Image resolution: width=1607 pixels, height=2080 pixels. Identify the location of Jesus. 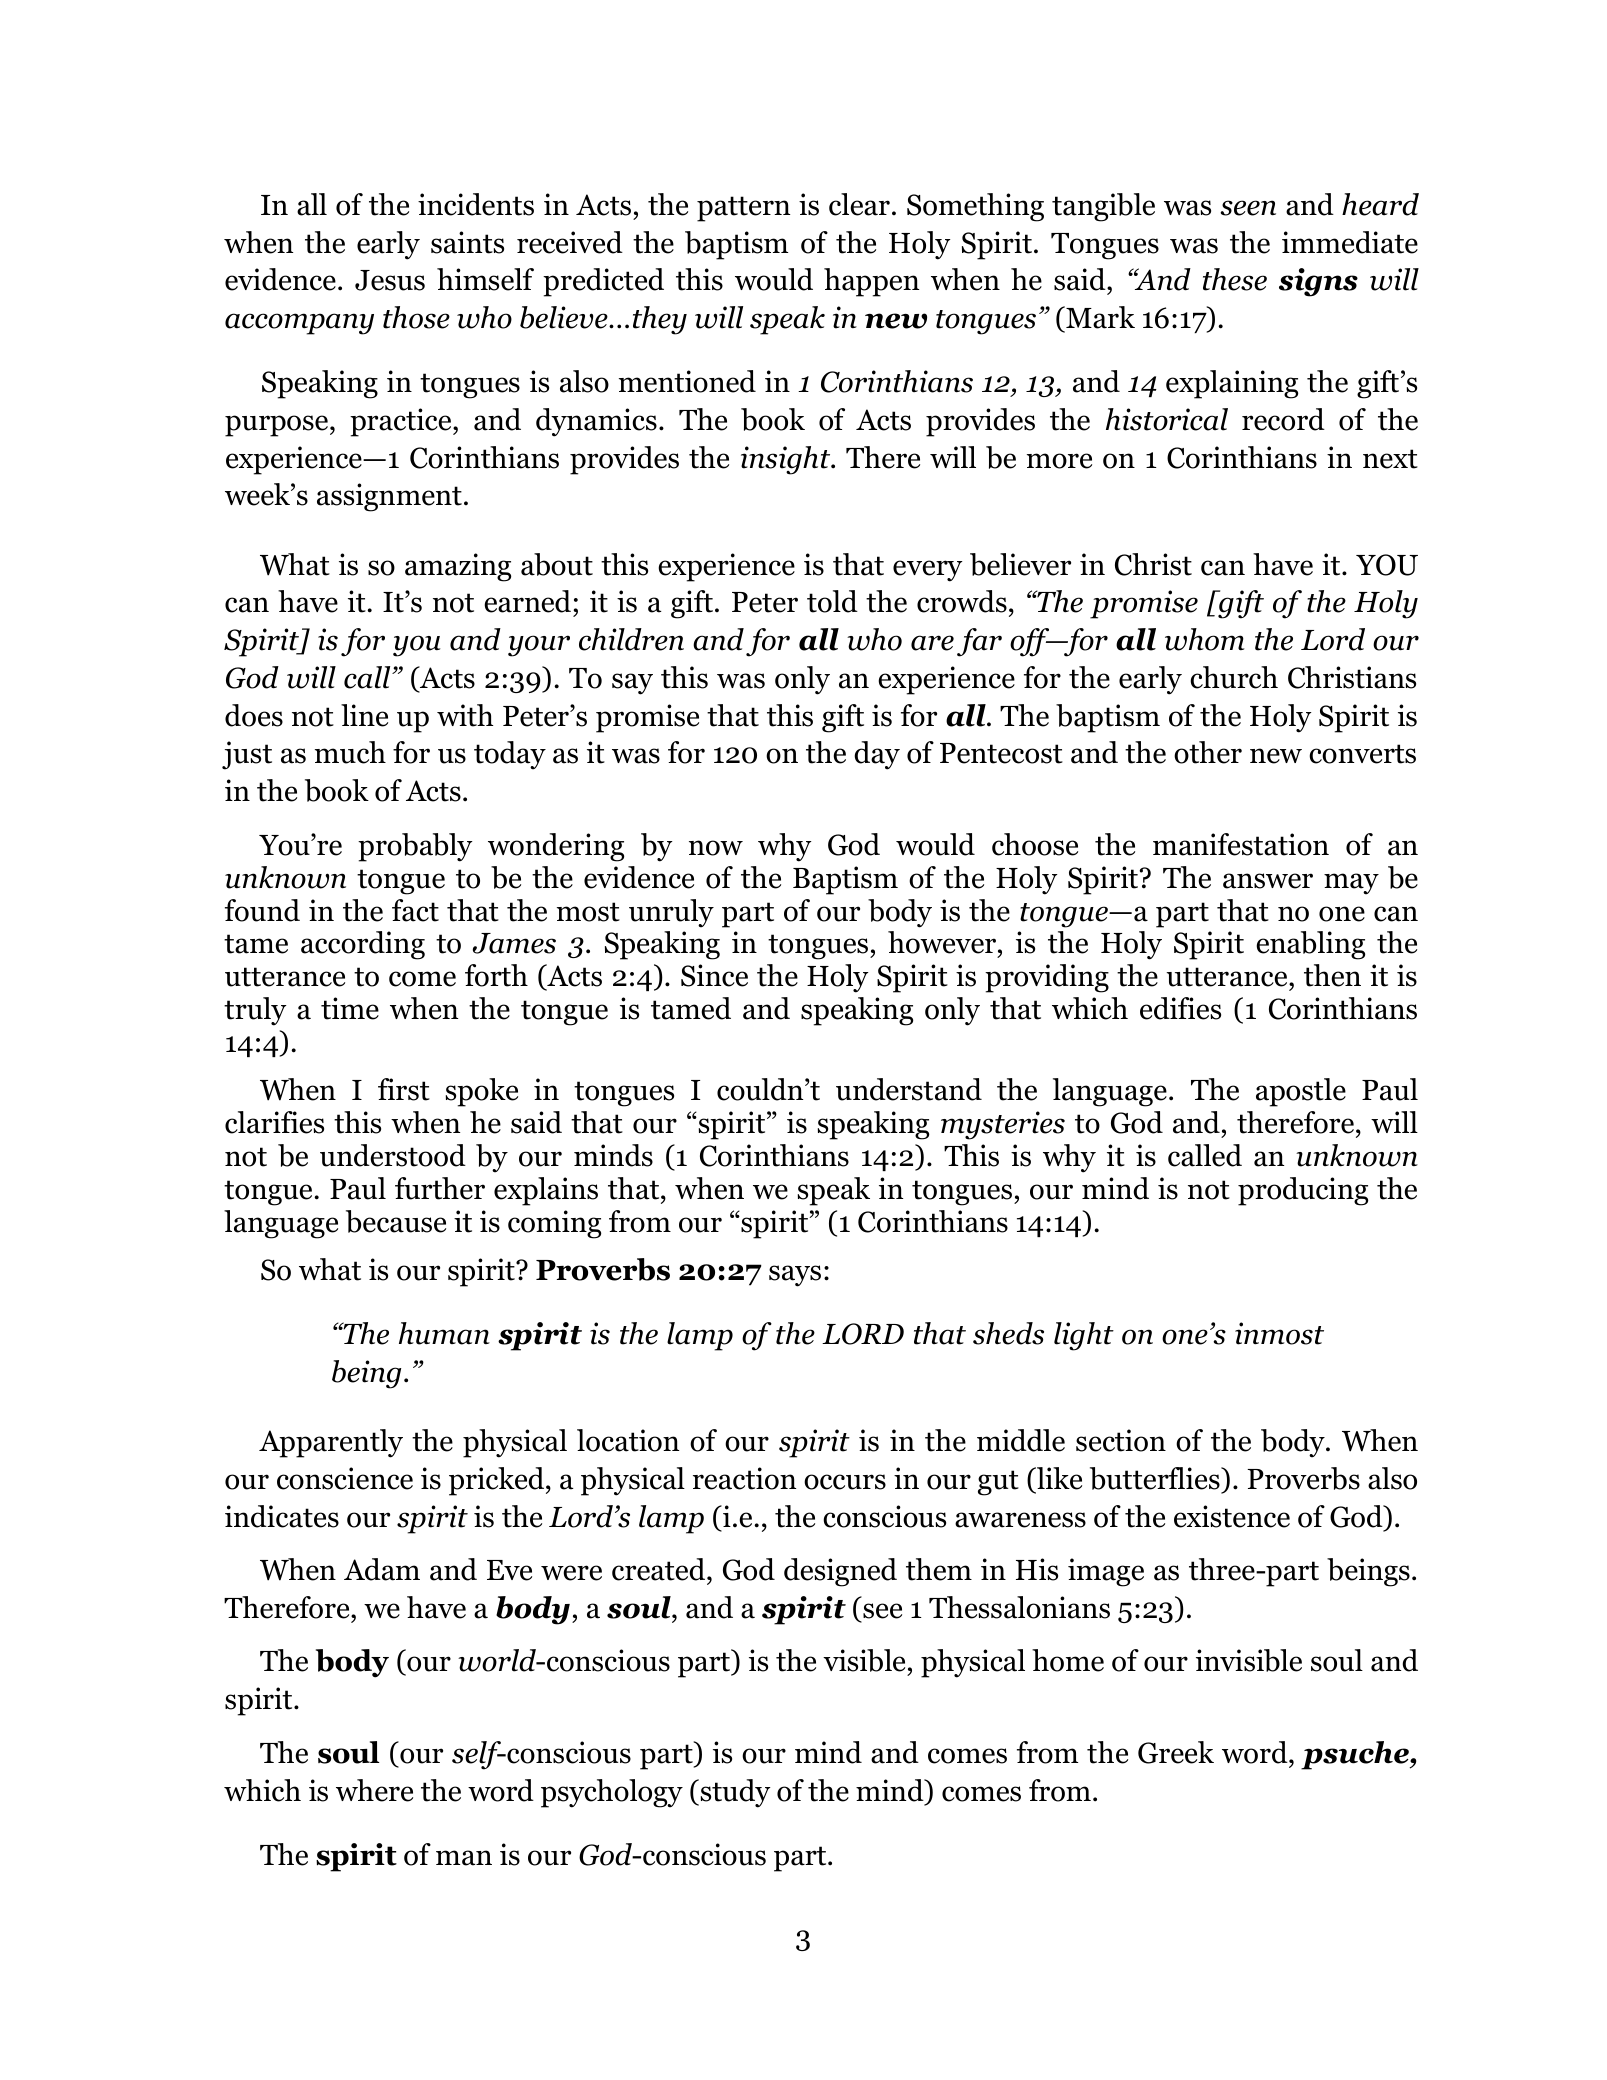
(390, 280).
